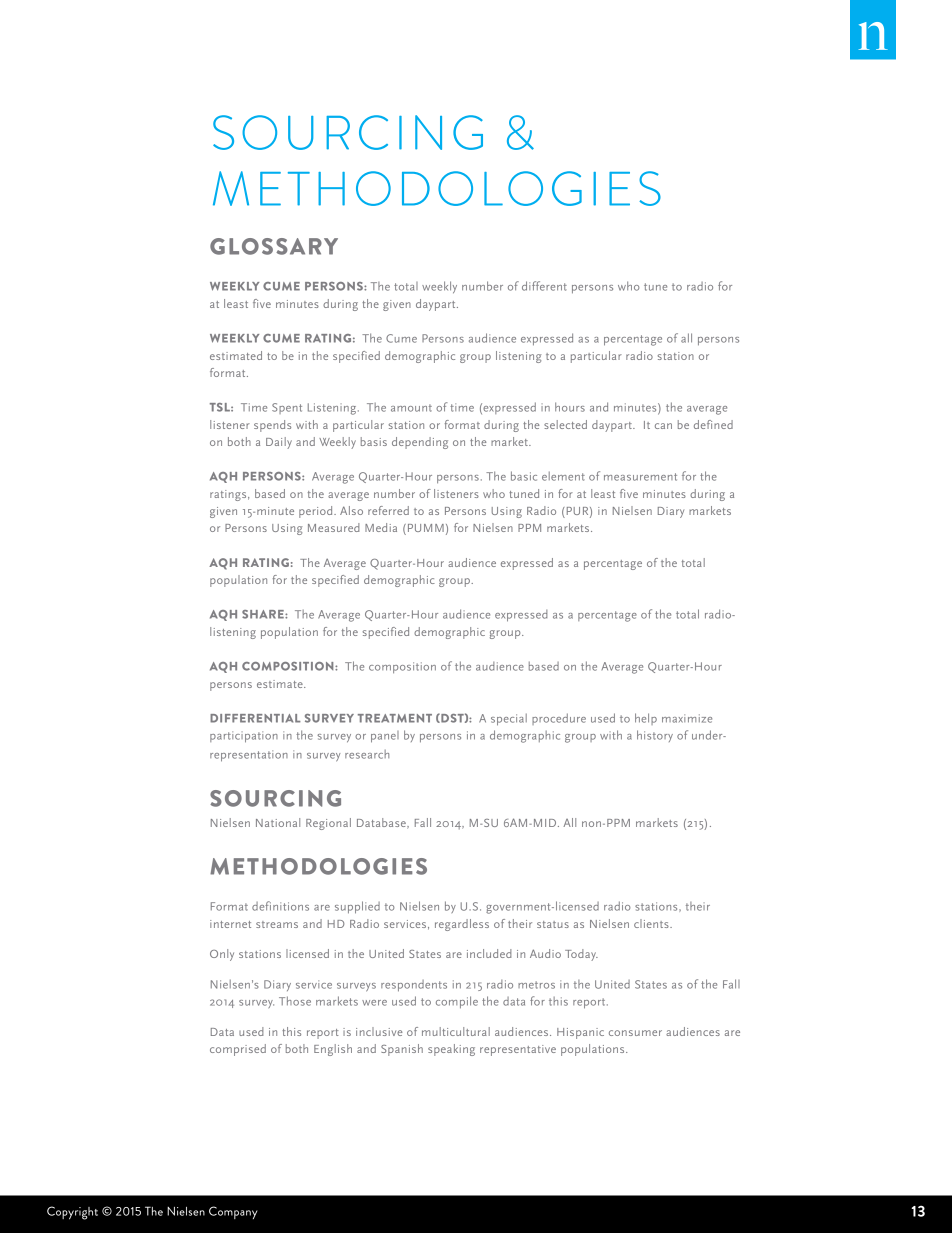 This page has width=952, height=1233. What do you see at coordinates (274, 246) in the page?
I see `Glossary` at bounding box center [274, 246].
